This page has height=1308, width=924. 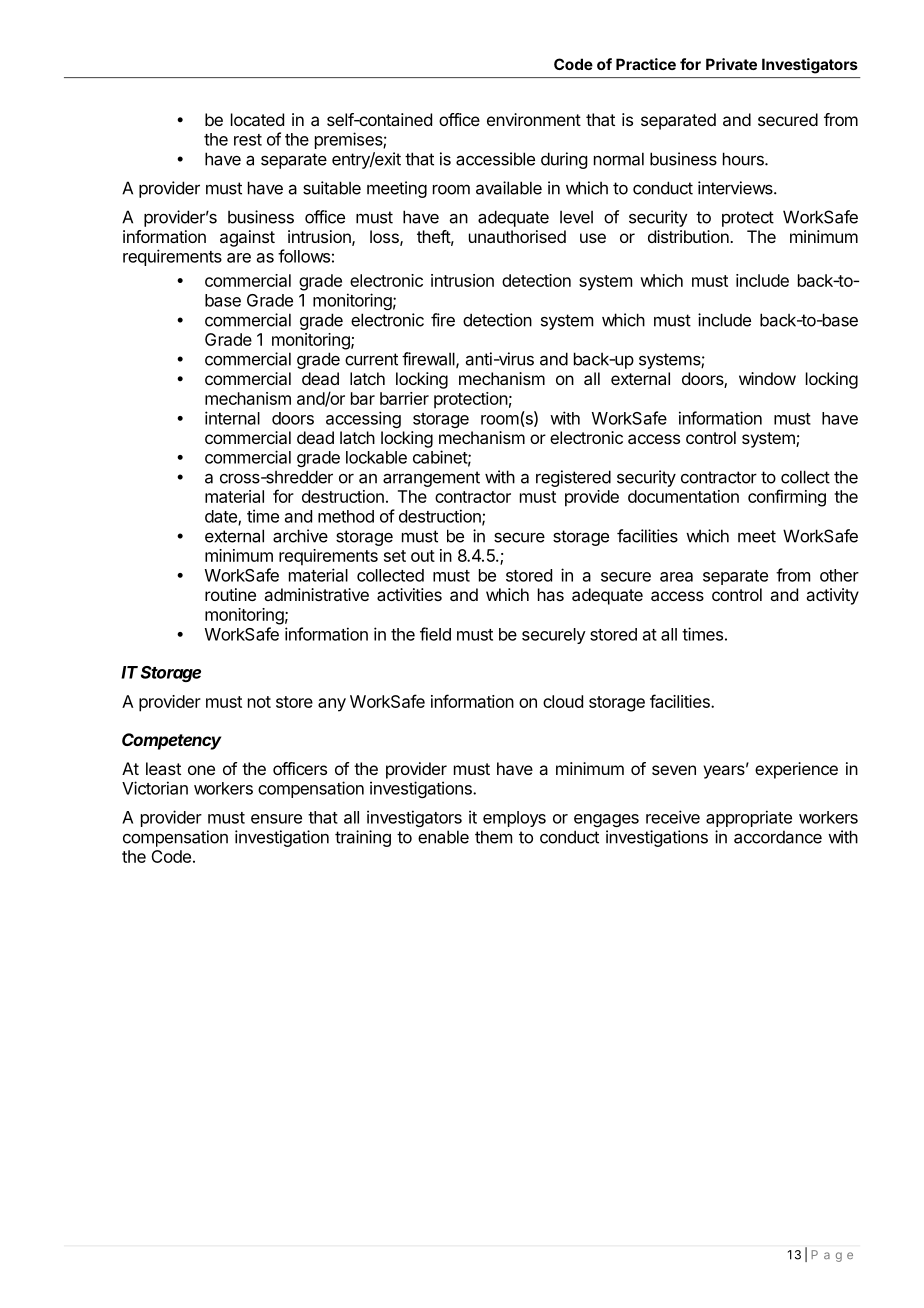 I want to click on ensure, so click(x=276, y=819).
